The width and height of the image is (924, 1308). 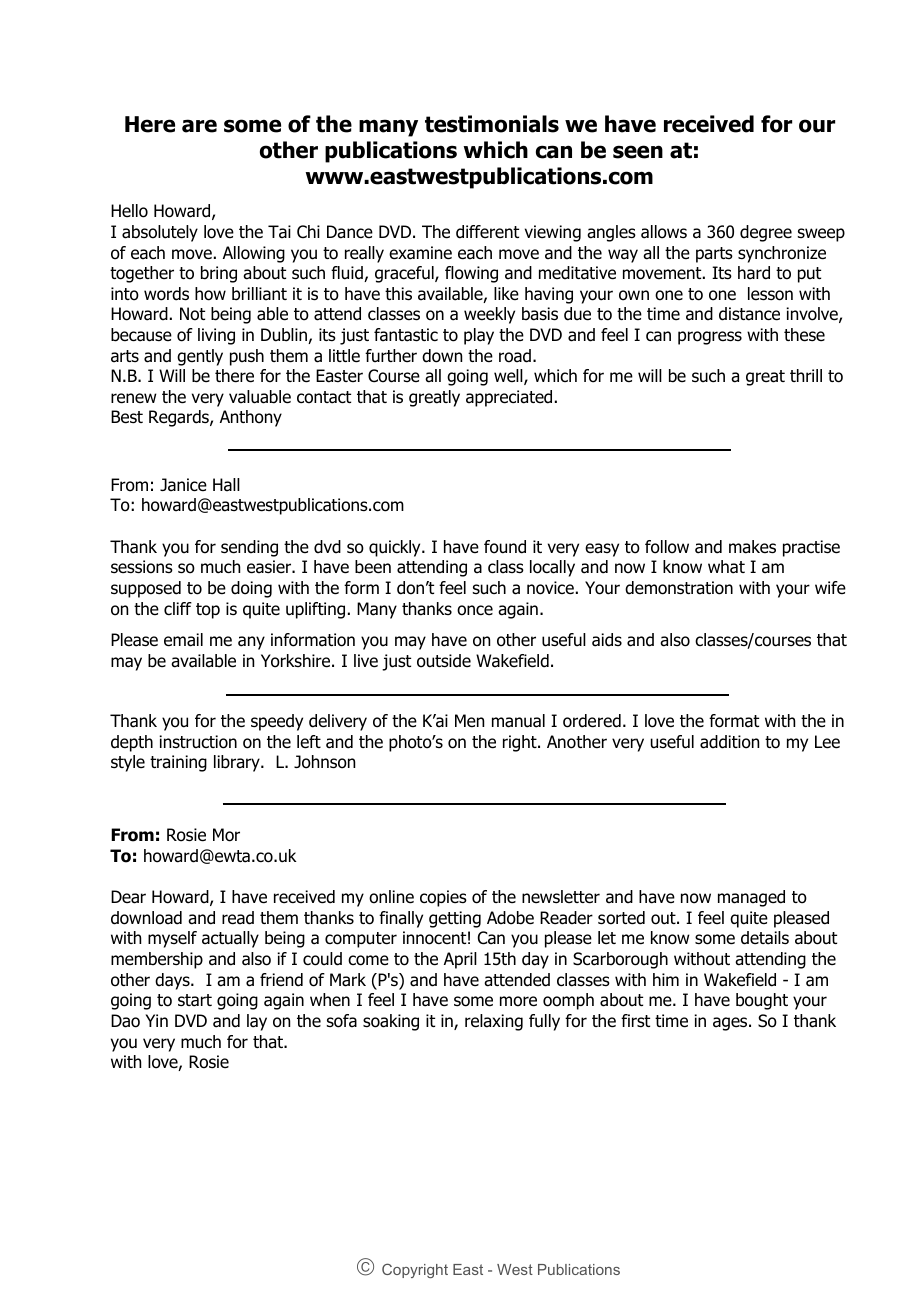 What do you see at coordinates (806, 375) in the image?
I see `thrill` at bounding box center [806, 375].
